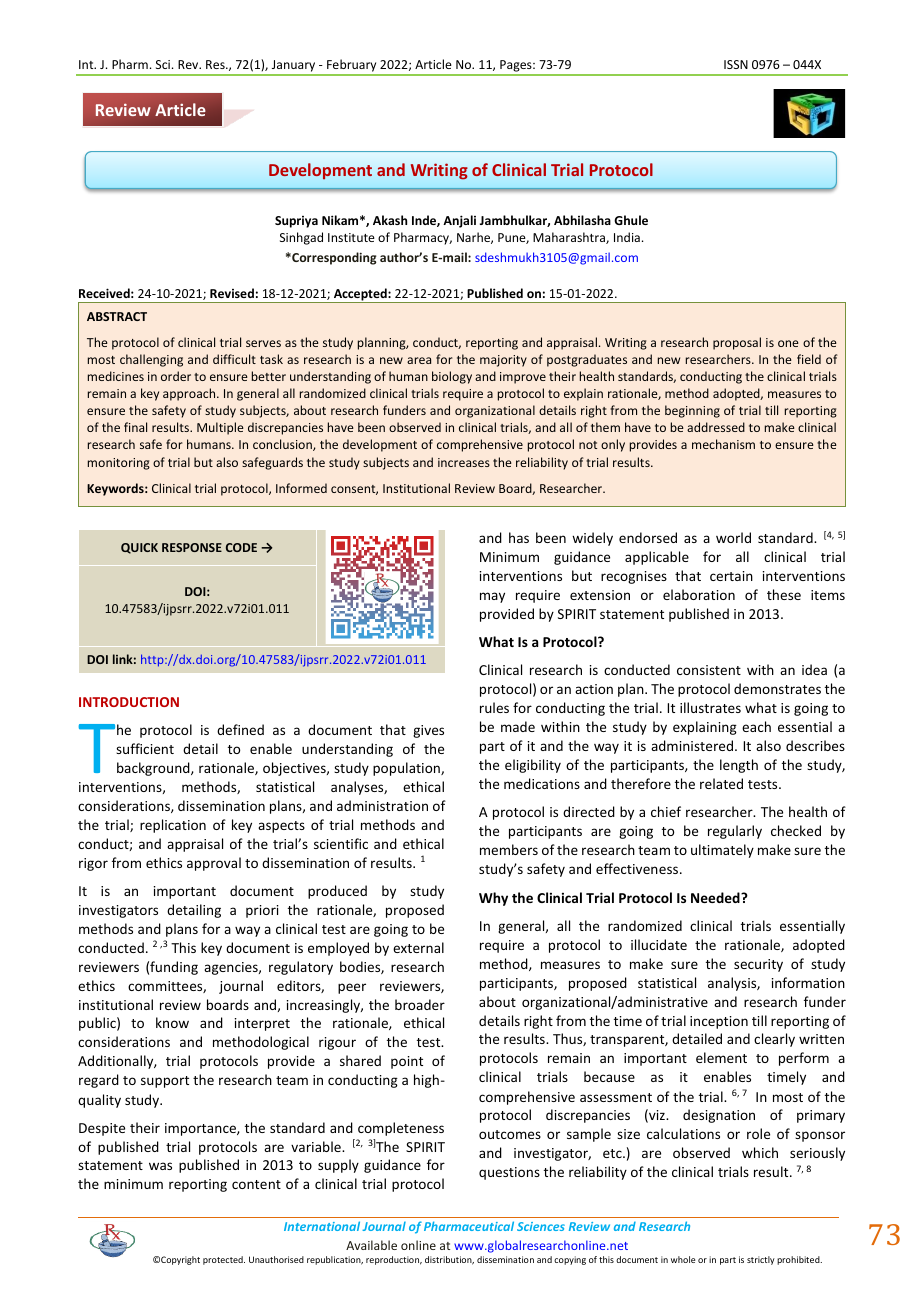 This screenshot has width=924, height=1307. What do you see at coordinates (758, 965) in the screenshot?
I see `security` at bounding box center [758, 965].
